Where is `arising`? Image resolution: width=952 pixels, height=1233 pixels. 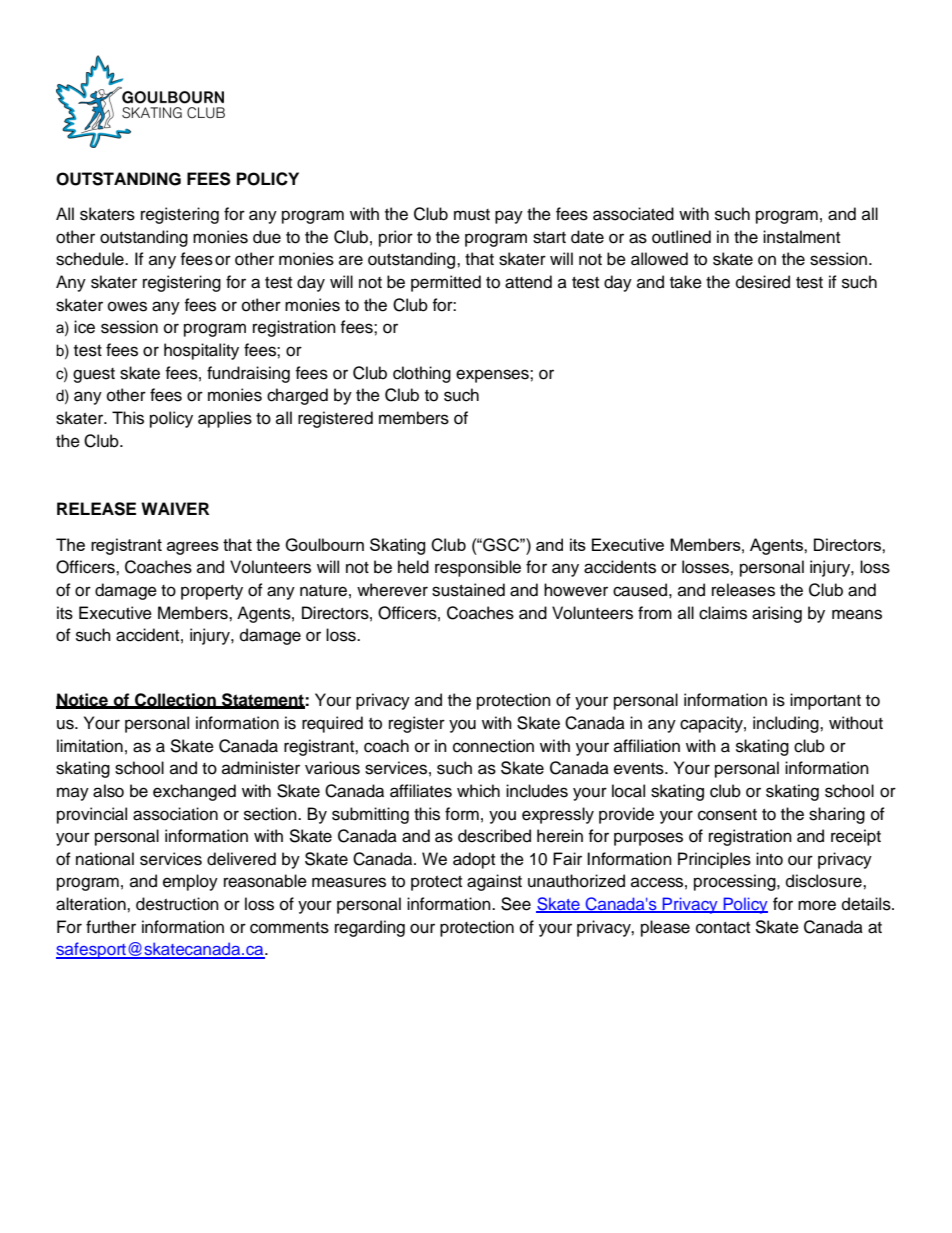
arising is located at coordinates (777, 614).
